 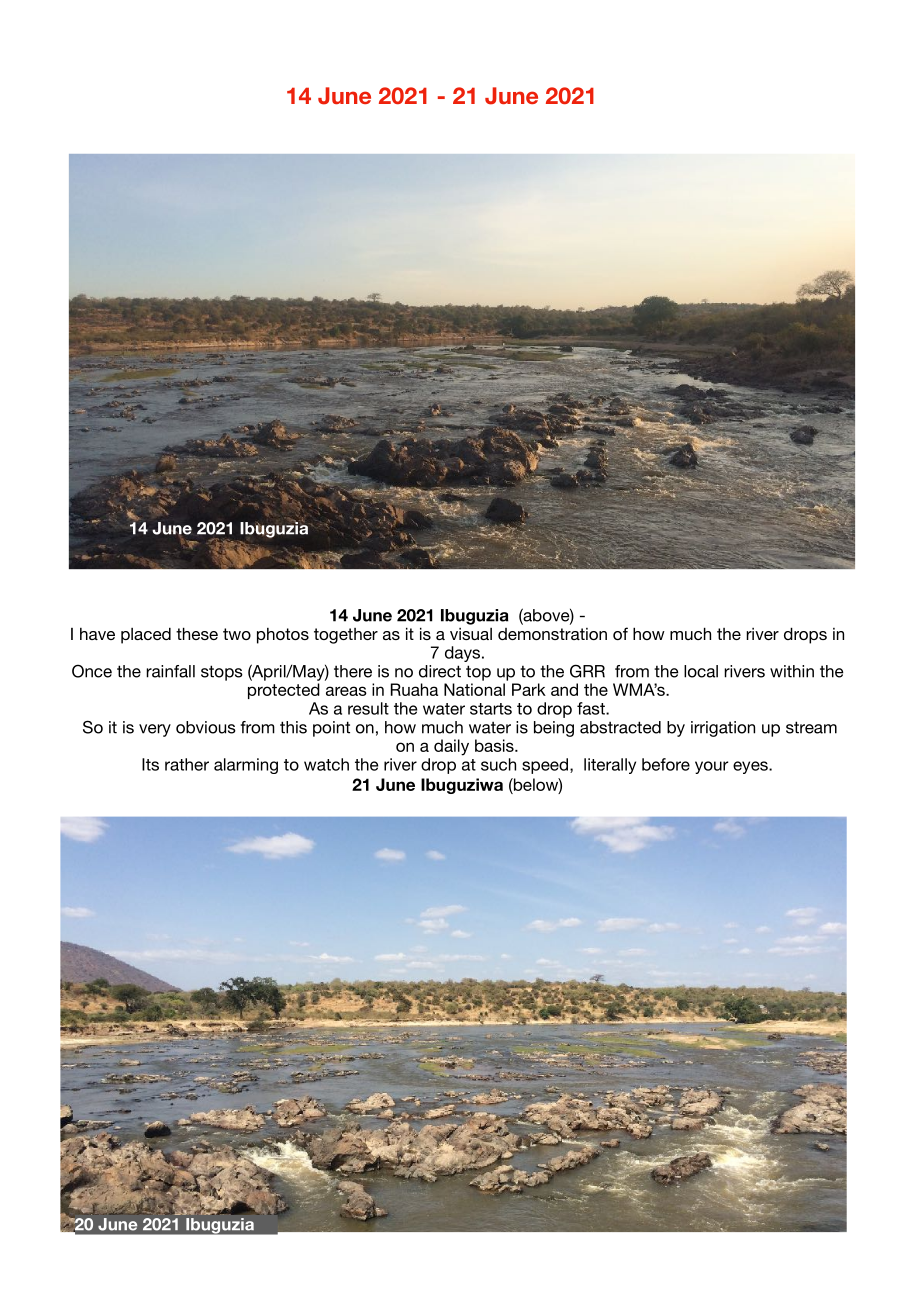 What do you see at coordinates (471, 634) in the image?
I see `visual` at bounding box center [471, 634].
